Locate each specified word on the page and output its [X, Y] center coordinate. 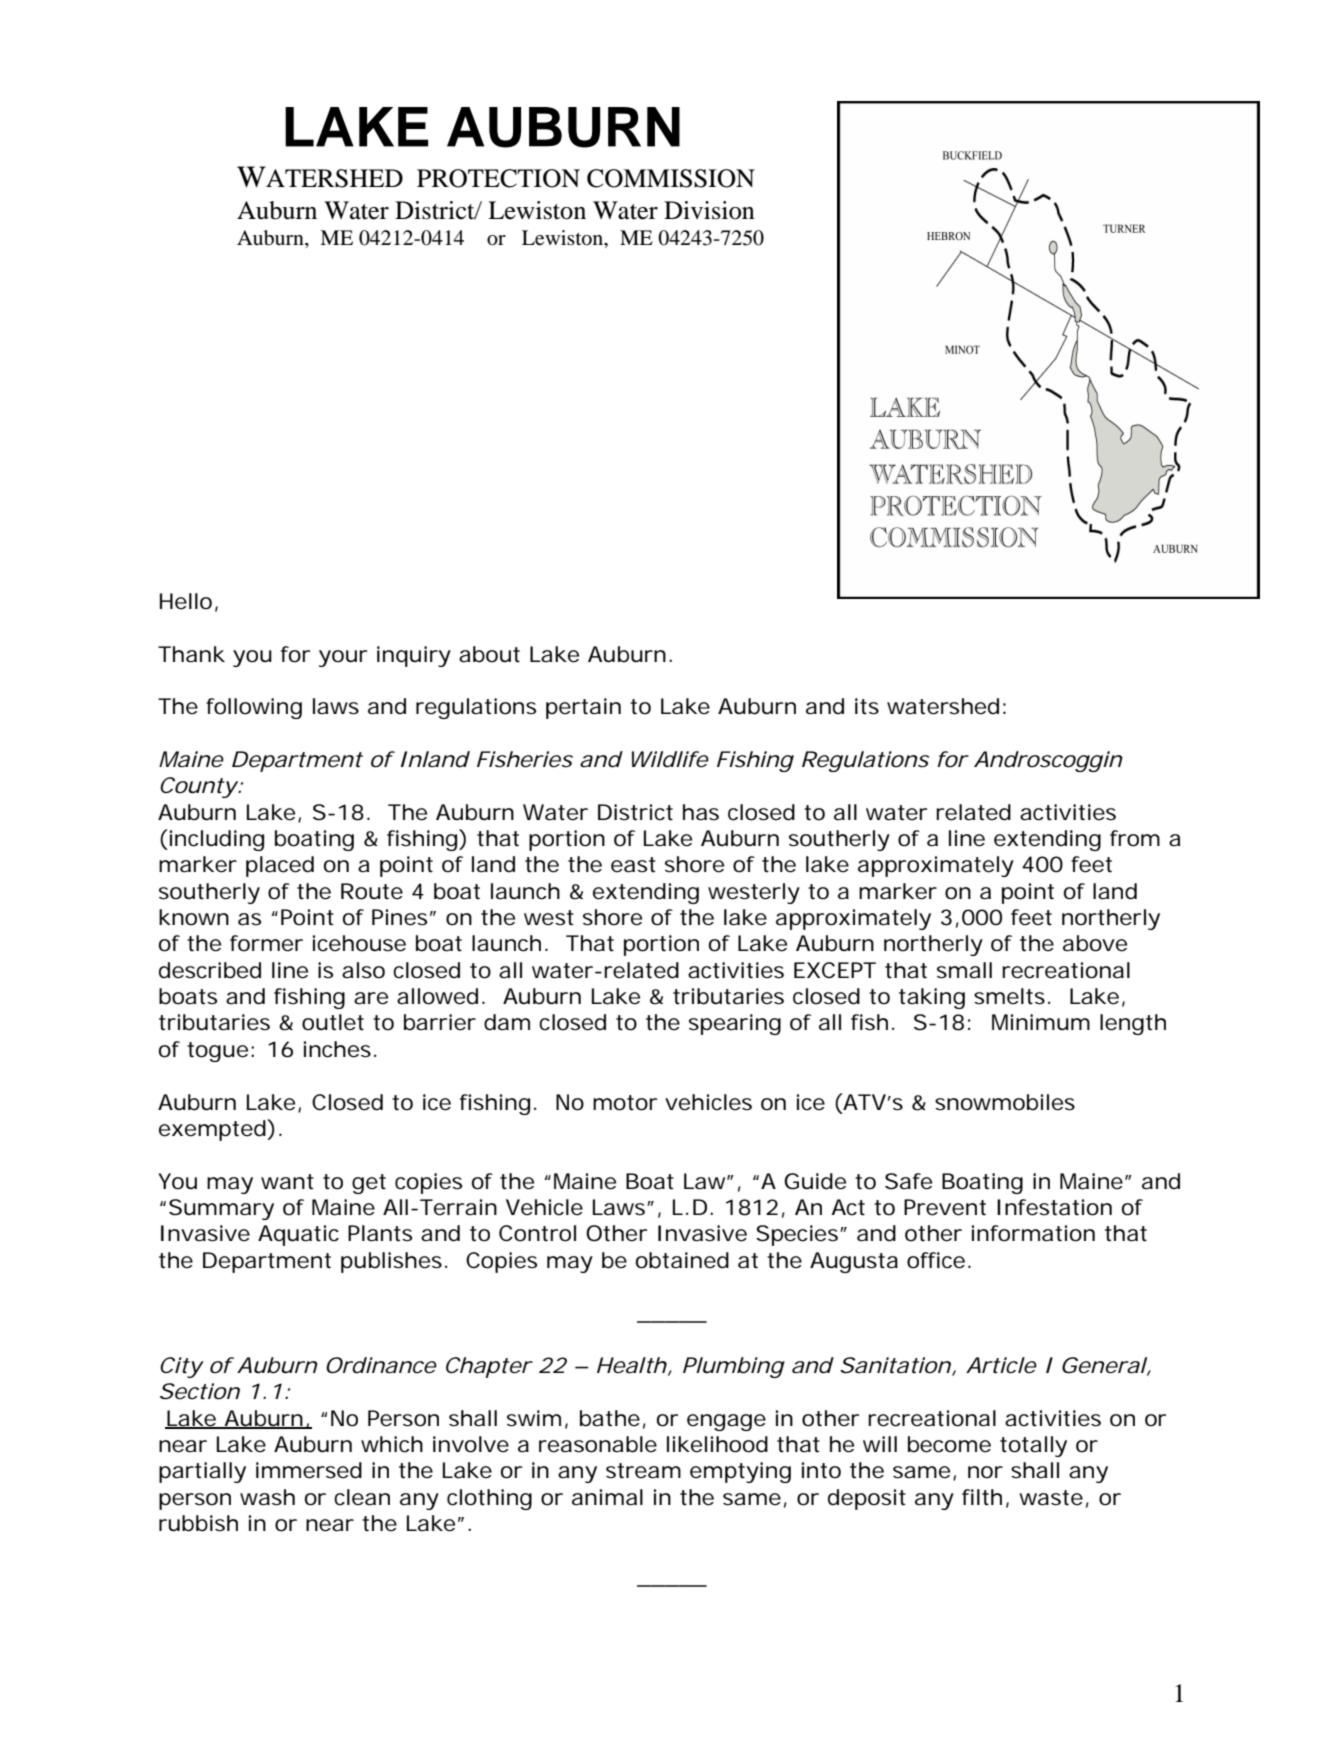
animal [607, 1497]
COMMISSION [671, 178]
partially [202, 1472]
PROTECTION [498, 178]
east [633, 865]
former [266, 943]
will [880, 1444]
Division [709, 210]
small [964, 970]
